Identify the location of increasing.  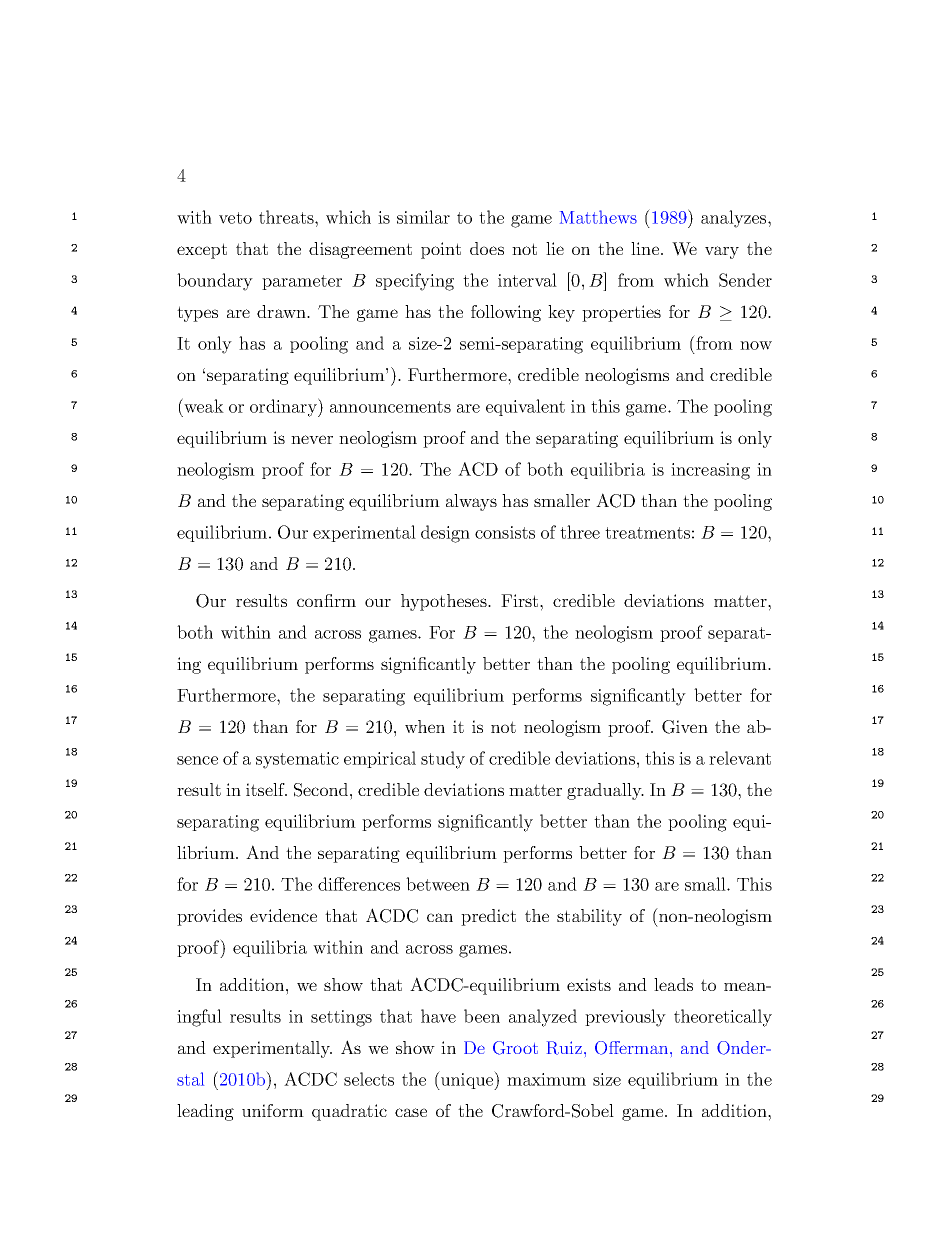
(710, 471).
